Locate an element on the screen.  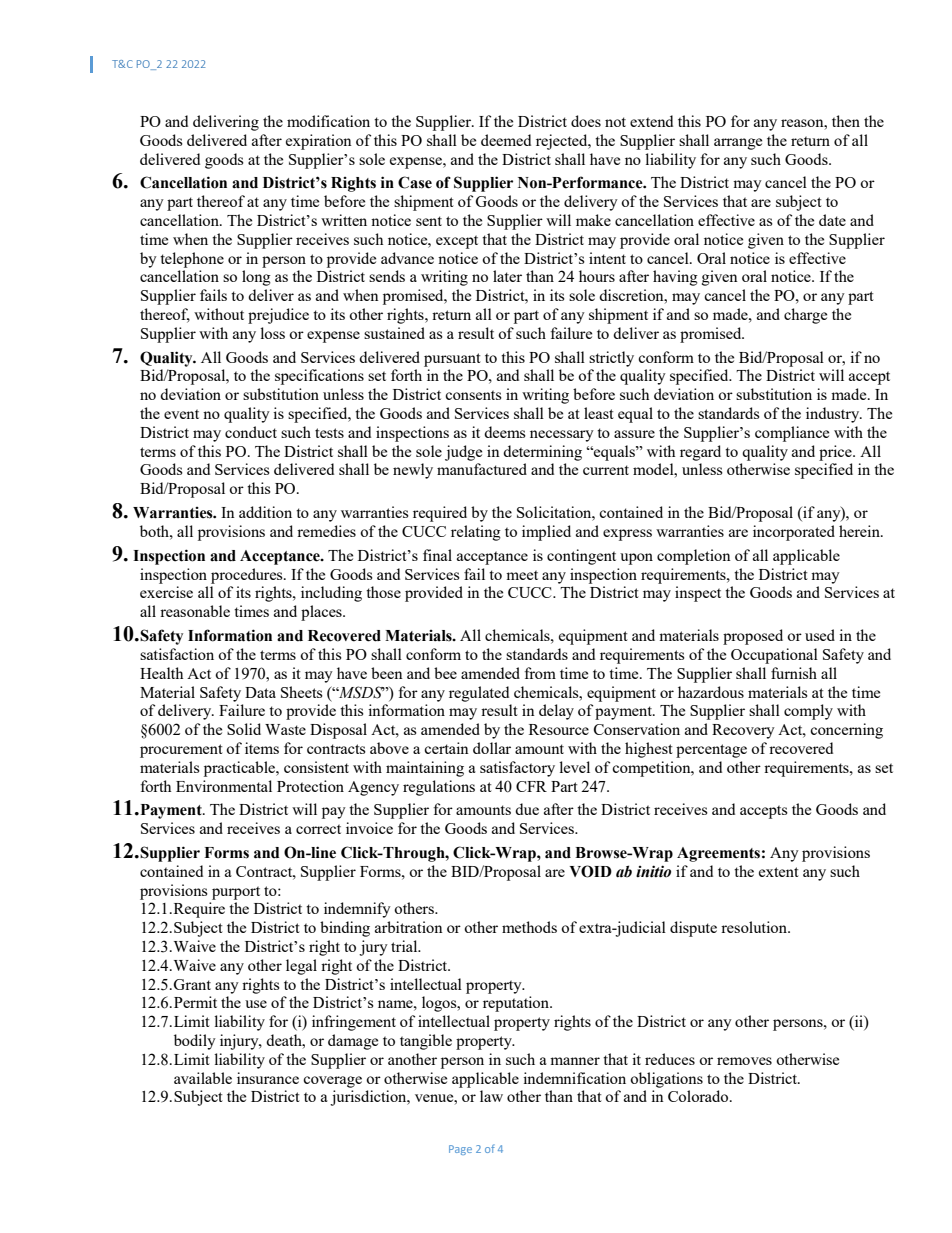
addition is located at coordinates (265, 512).
